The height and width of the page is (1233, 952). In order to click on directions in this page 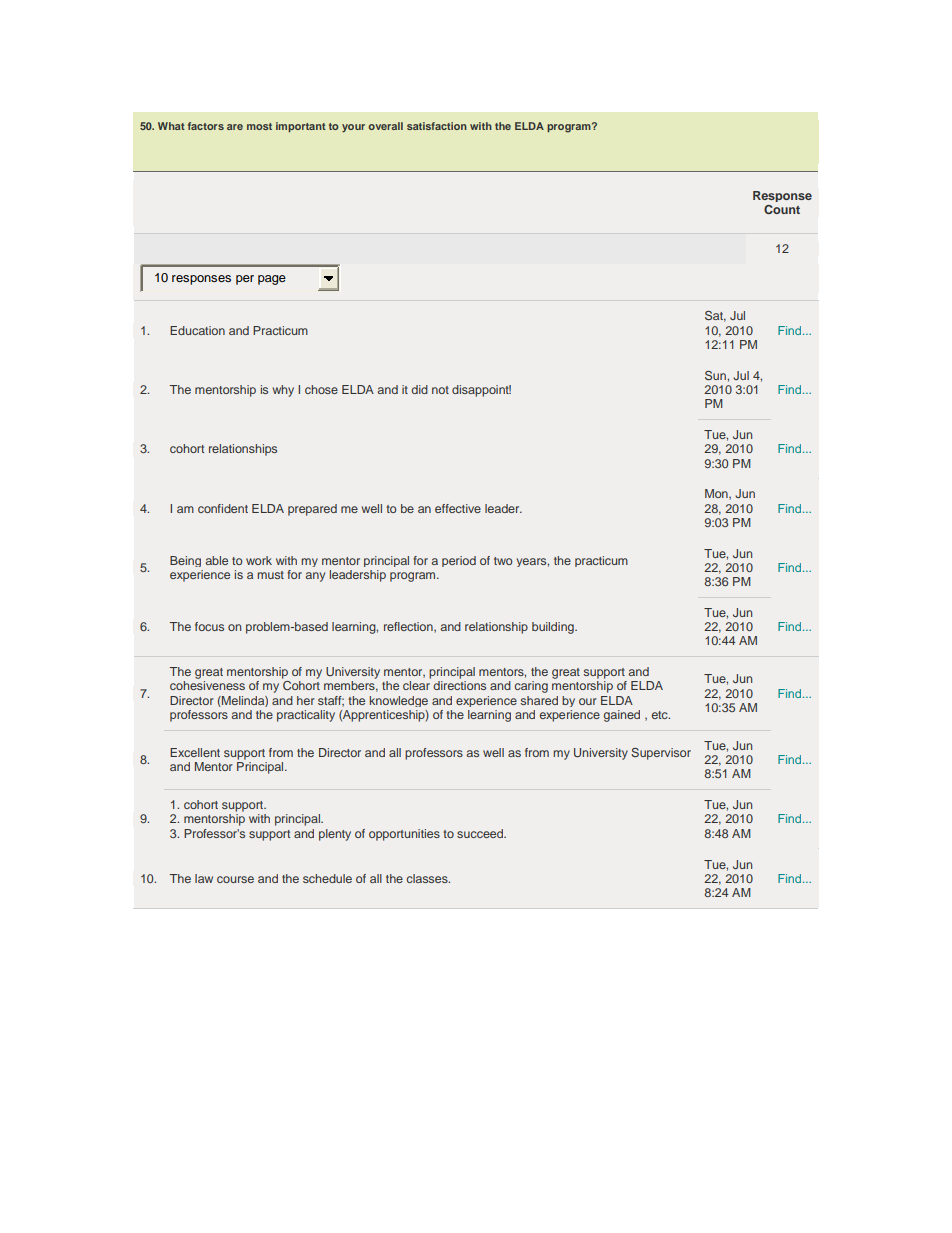, I will do `click(459, 685)`.
